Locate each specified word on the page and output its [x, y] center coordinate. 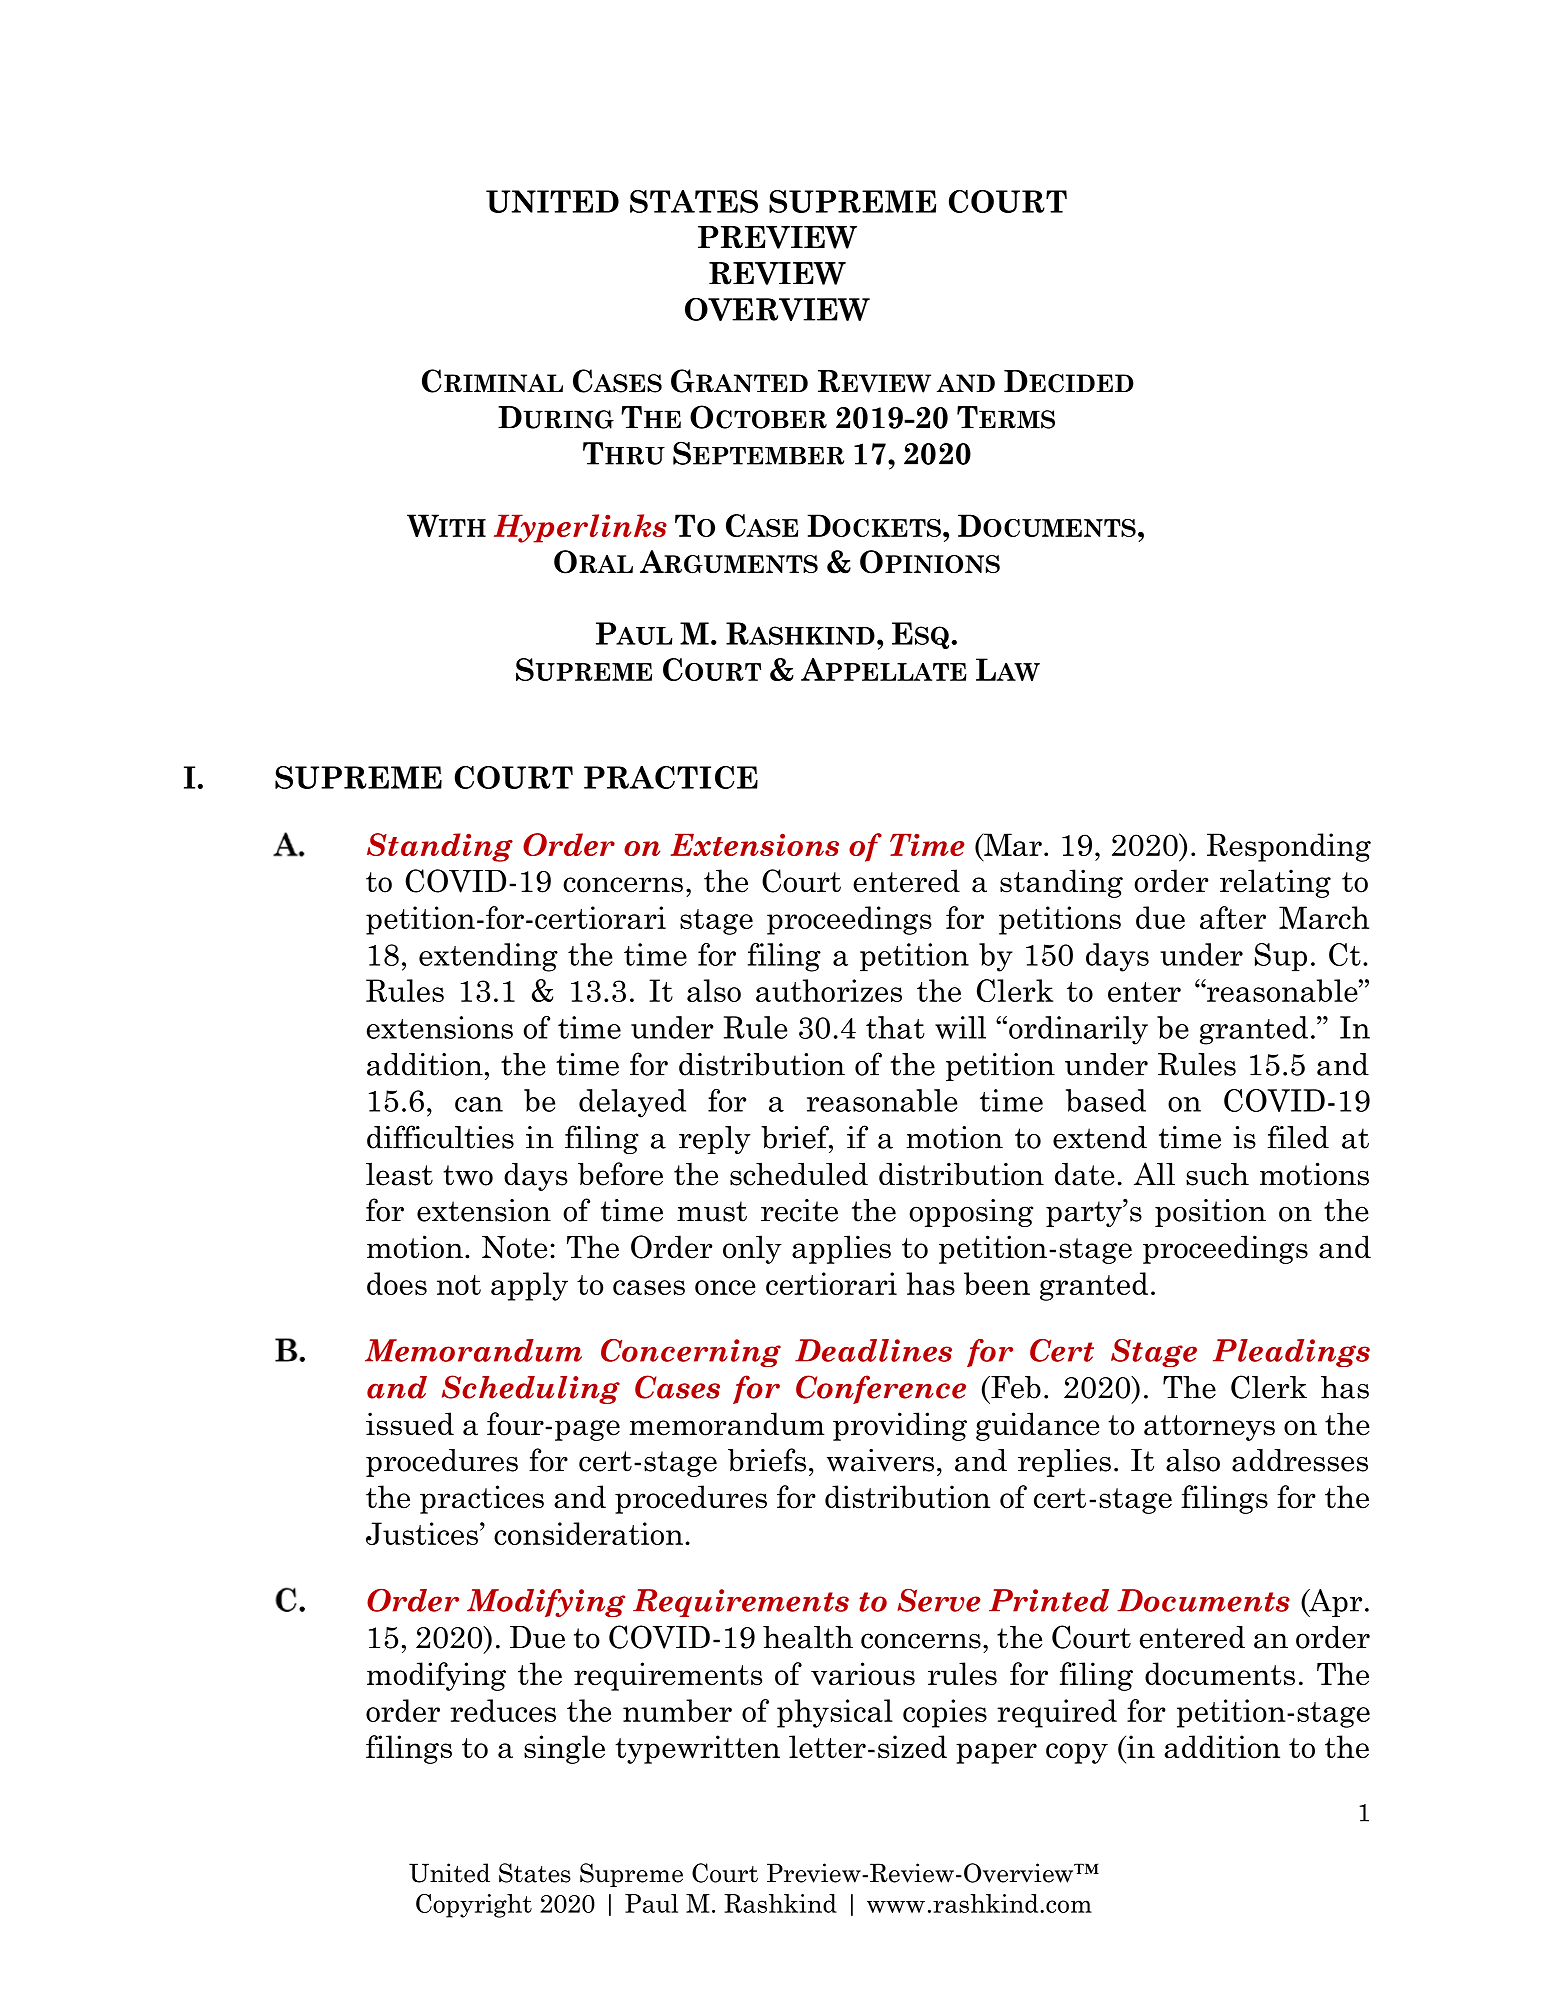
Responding [1289, 847]
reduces [503, 1710]
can [479, 1104]
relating [1275, 883]
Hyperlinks [580, 528]
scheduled [799, 1174]
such [1217, 1174]
